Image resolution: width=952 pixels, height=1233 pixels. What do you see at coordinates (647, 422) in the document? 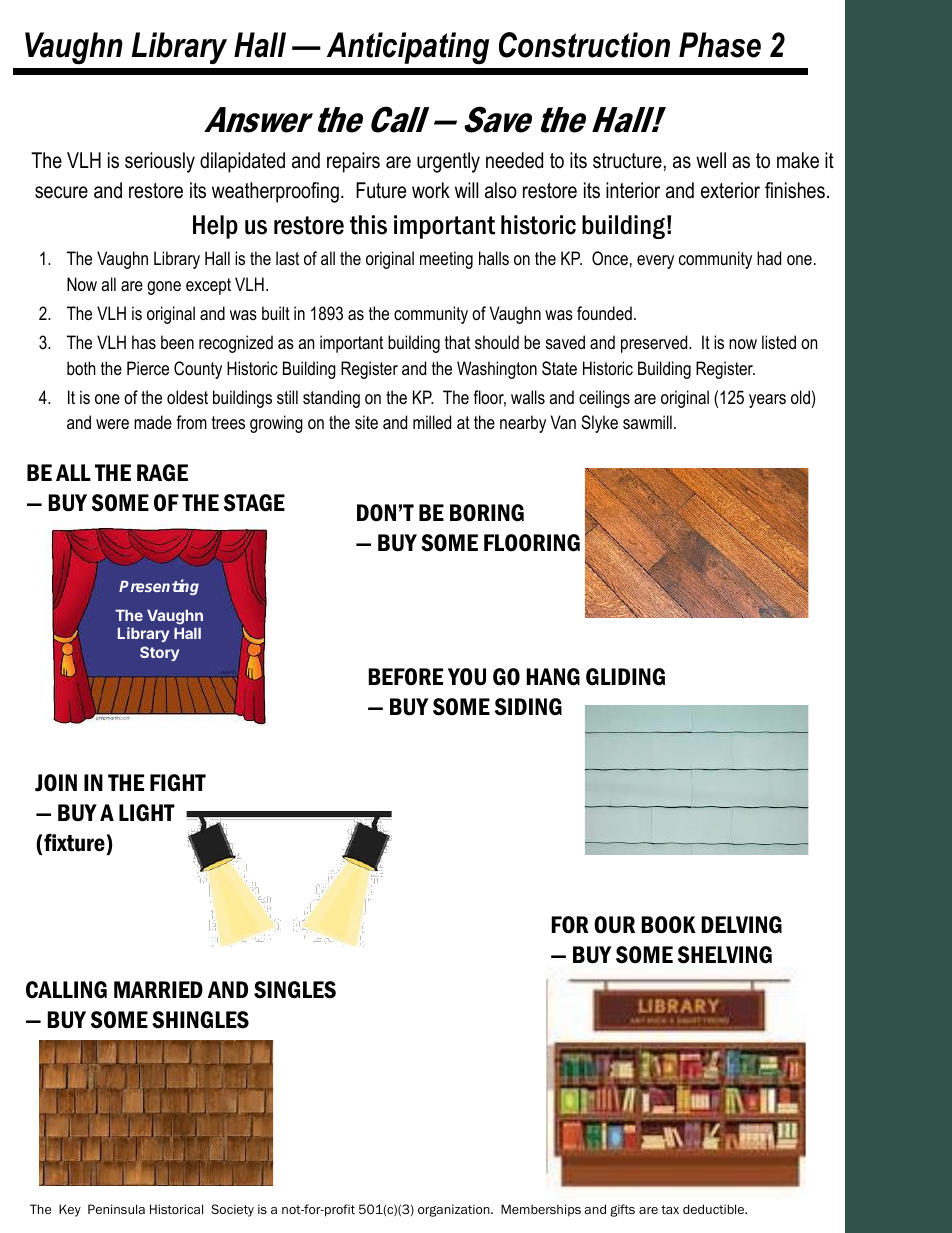
I see `sawmill` at bounding box center [647, 422].
